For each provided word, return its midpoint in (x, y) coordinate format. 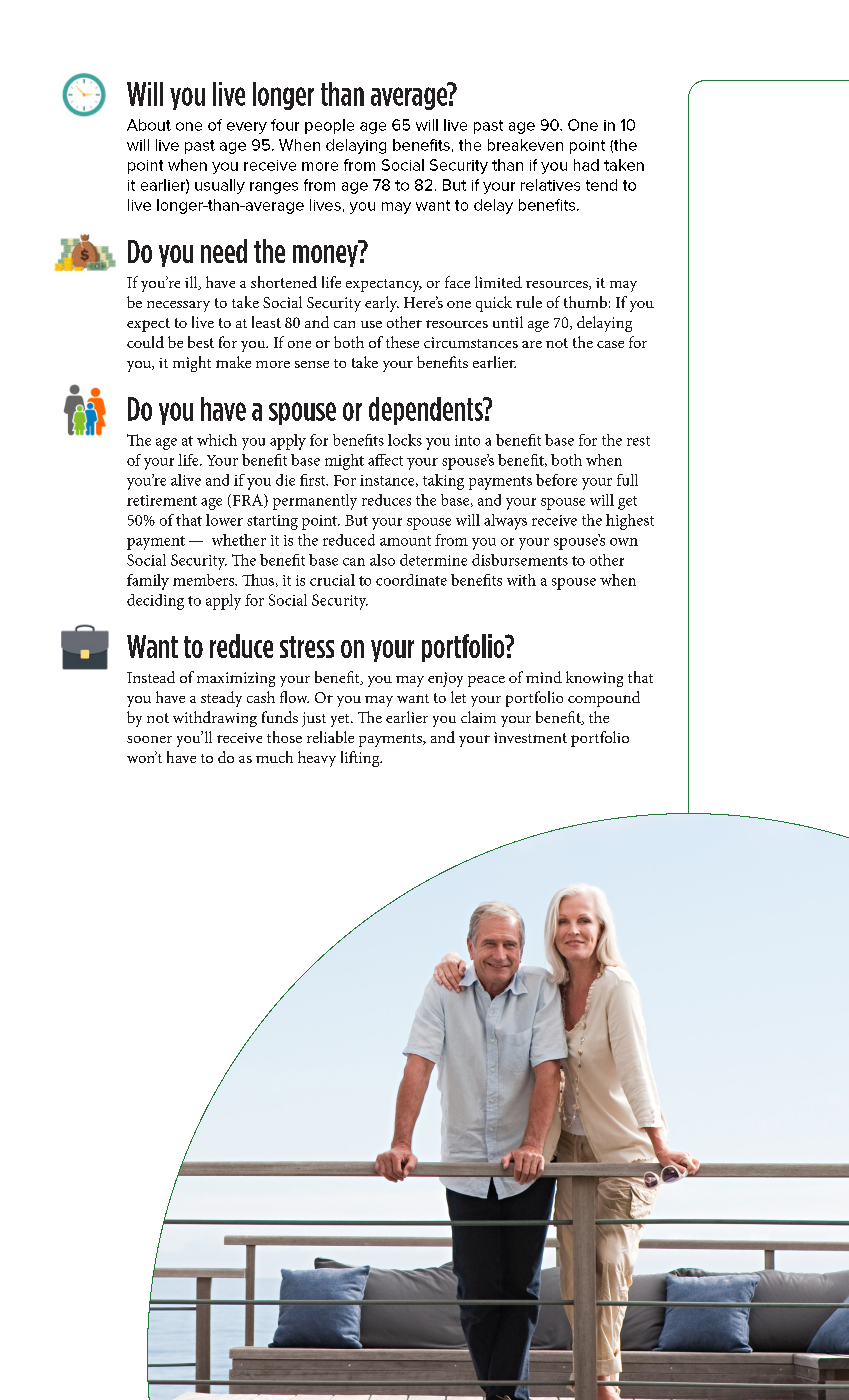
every (247, 128)
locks (405, 440)
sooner (149, 739)
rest (638, 441)
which (217, 440)
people (329, 126)
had (586, 165)
